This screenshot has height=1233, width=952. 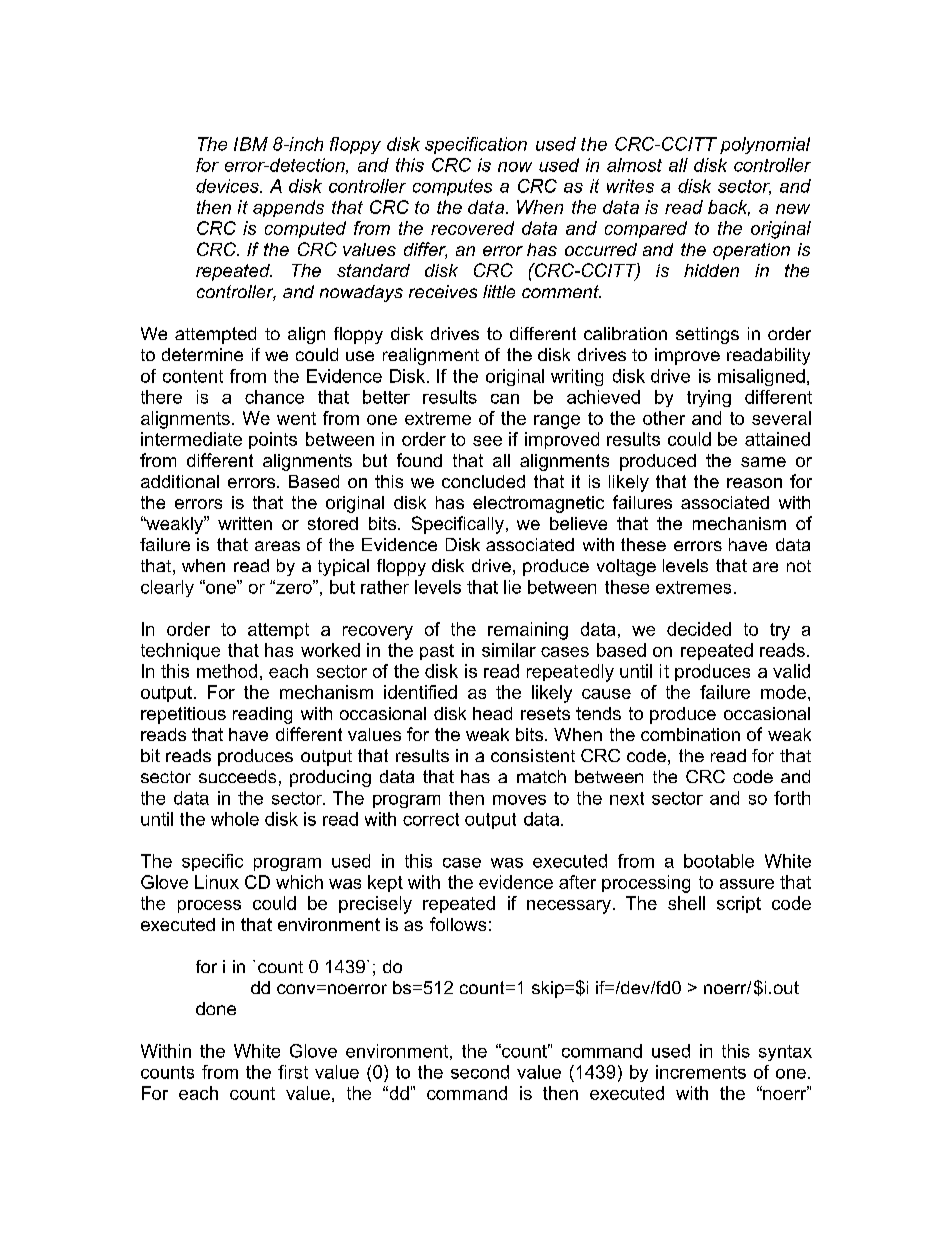 What do you see at coordinates (528, 631) in the screenshot?
I see `remaining` at bounding box center [528, 631].
